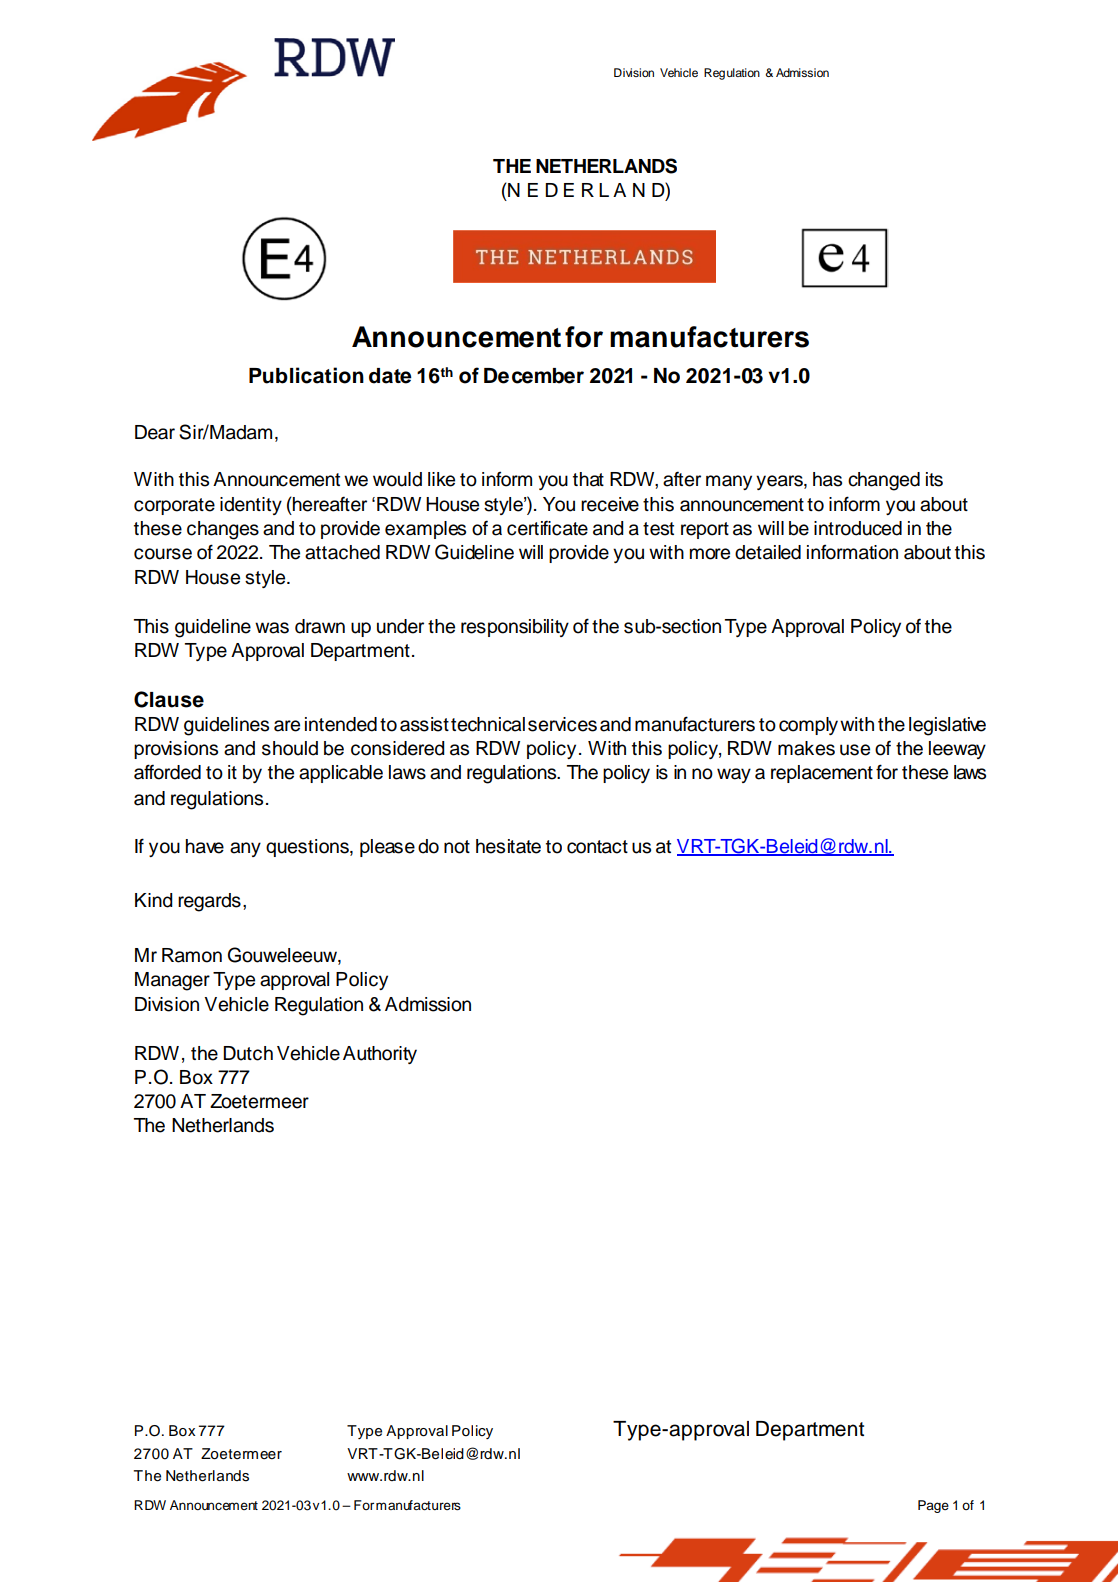 The image size is (1119, 1582). I want to click on changed, so click(884, 481).
